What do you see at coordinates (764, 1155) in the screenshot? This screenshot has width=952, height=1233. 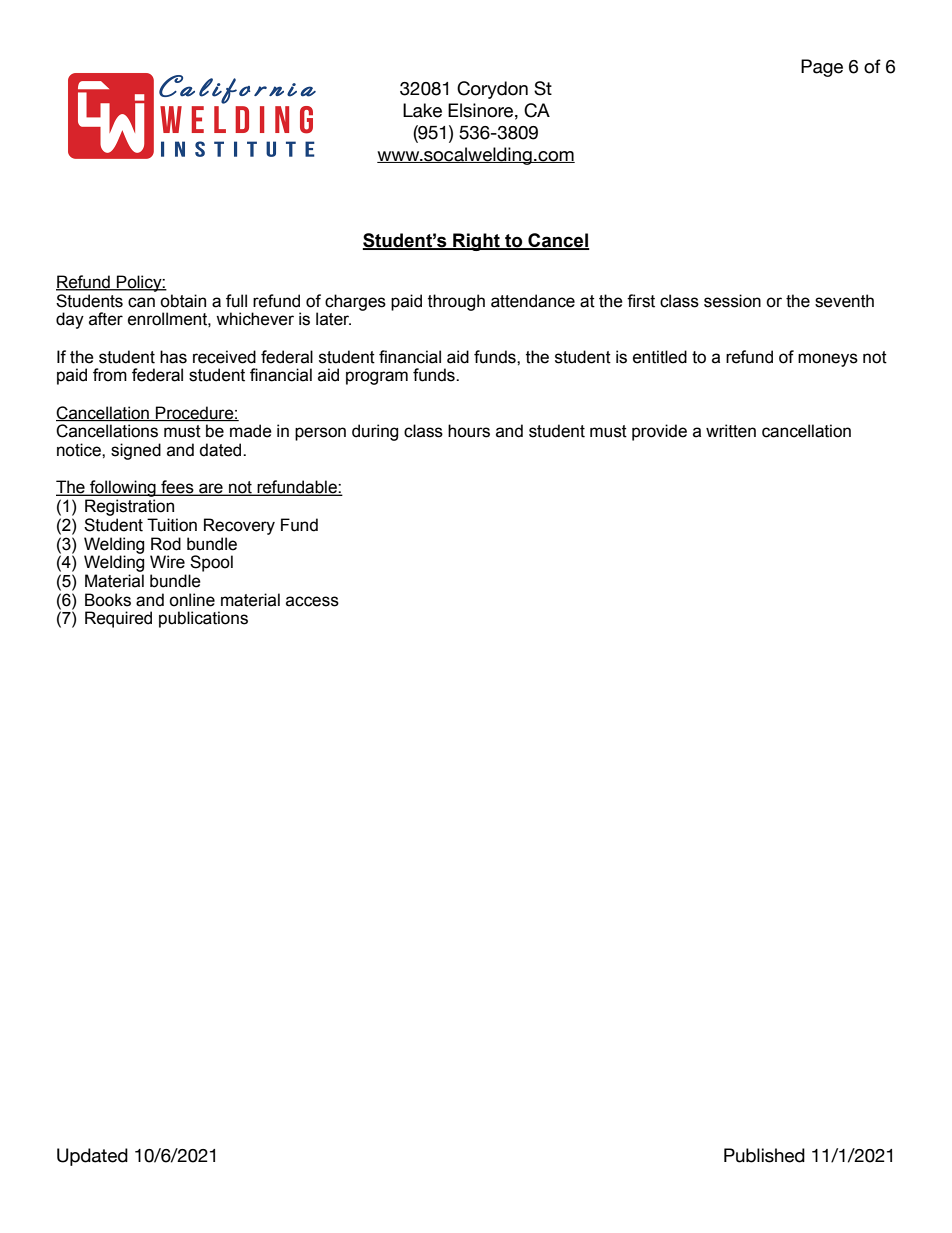 I see `Published` at bounding box center [764, 1155].
